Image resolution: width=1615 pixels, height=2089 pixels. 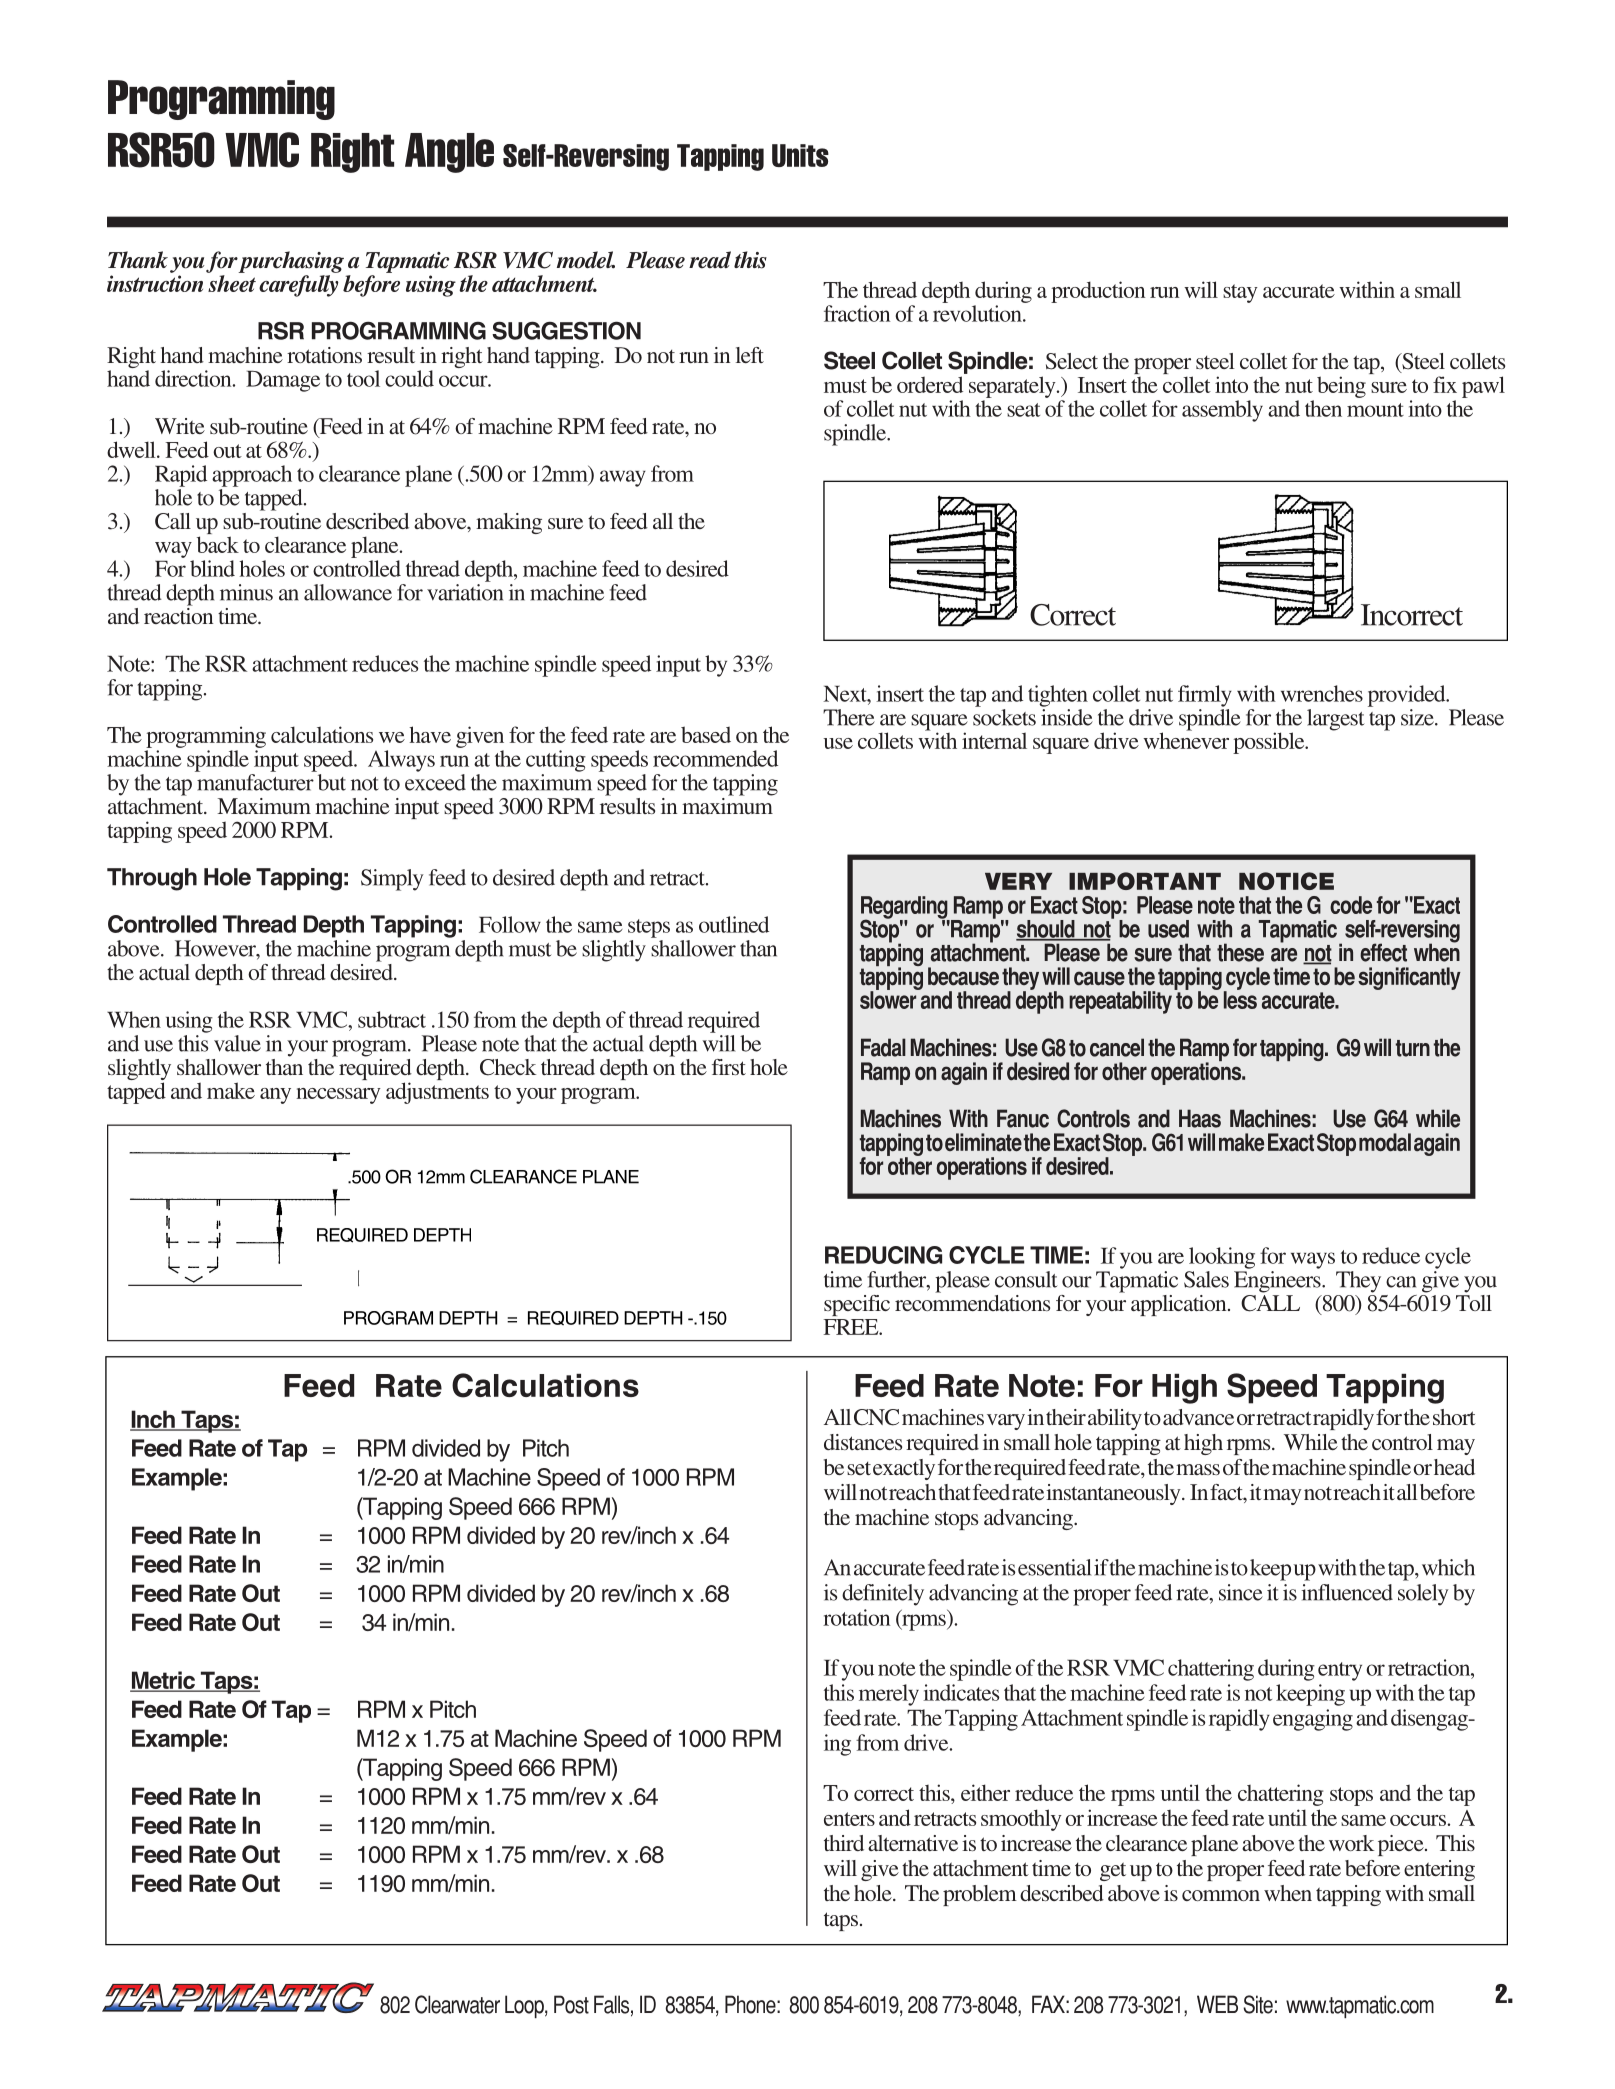 I want to click on purchasing, so click(x=291, y=262).
